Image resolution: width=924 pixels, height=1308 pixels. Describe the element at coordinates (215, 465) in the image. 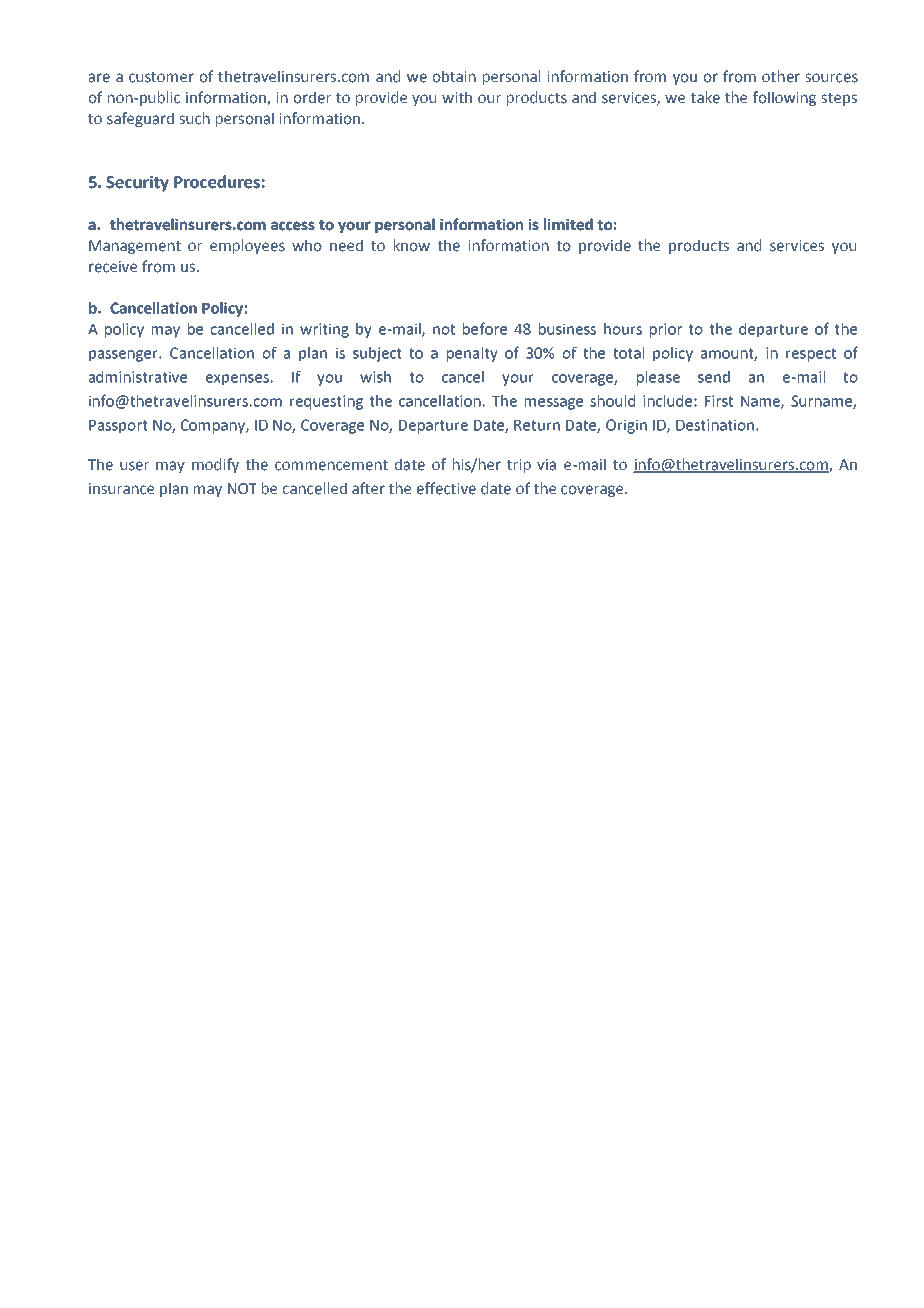

I see `modify` at that location.
